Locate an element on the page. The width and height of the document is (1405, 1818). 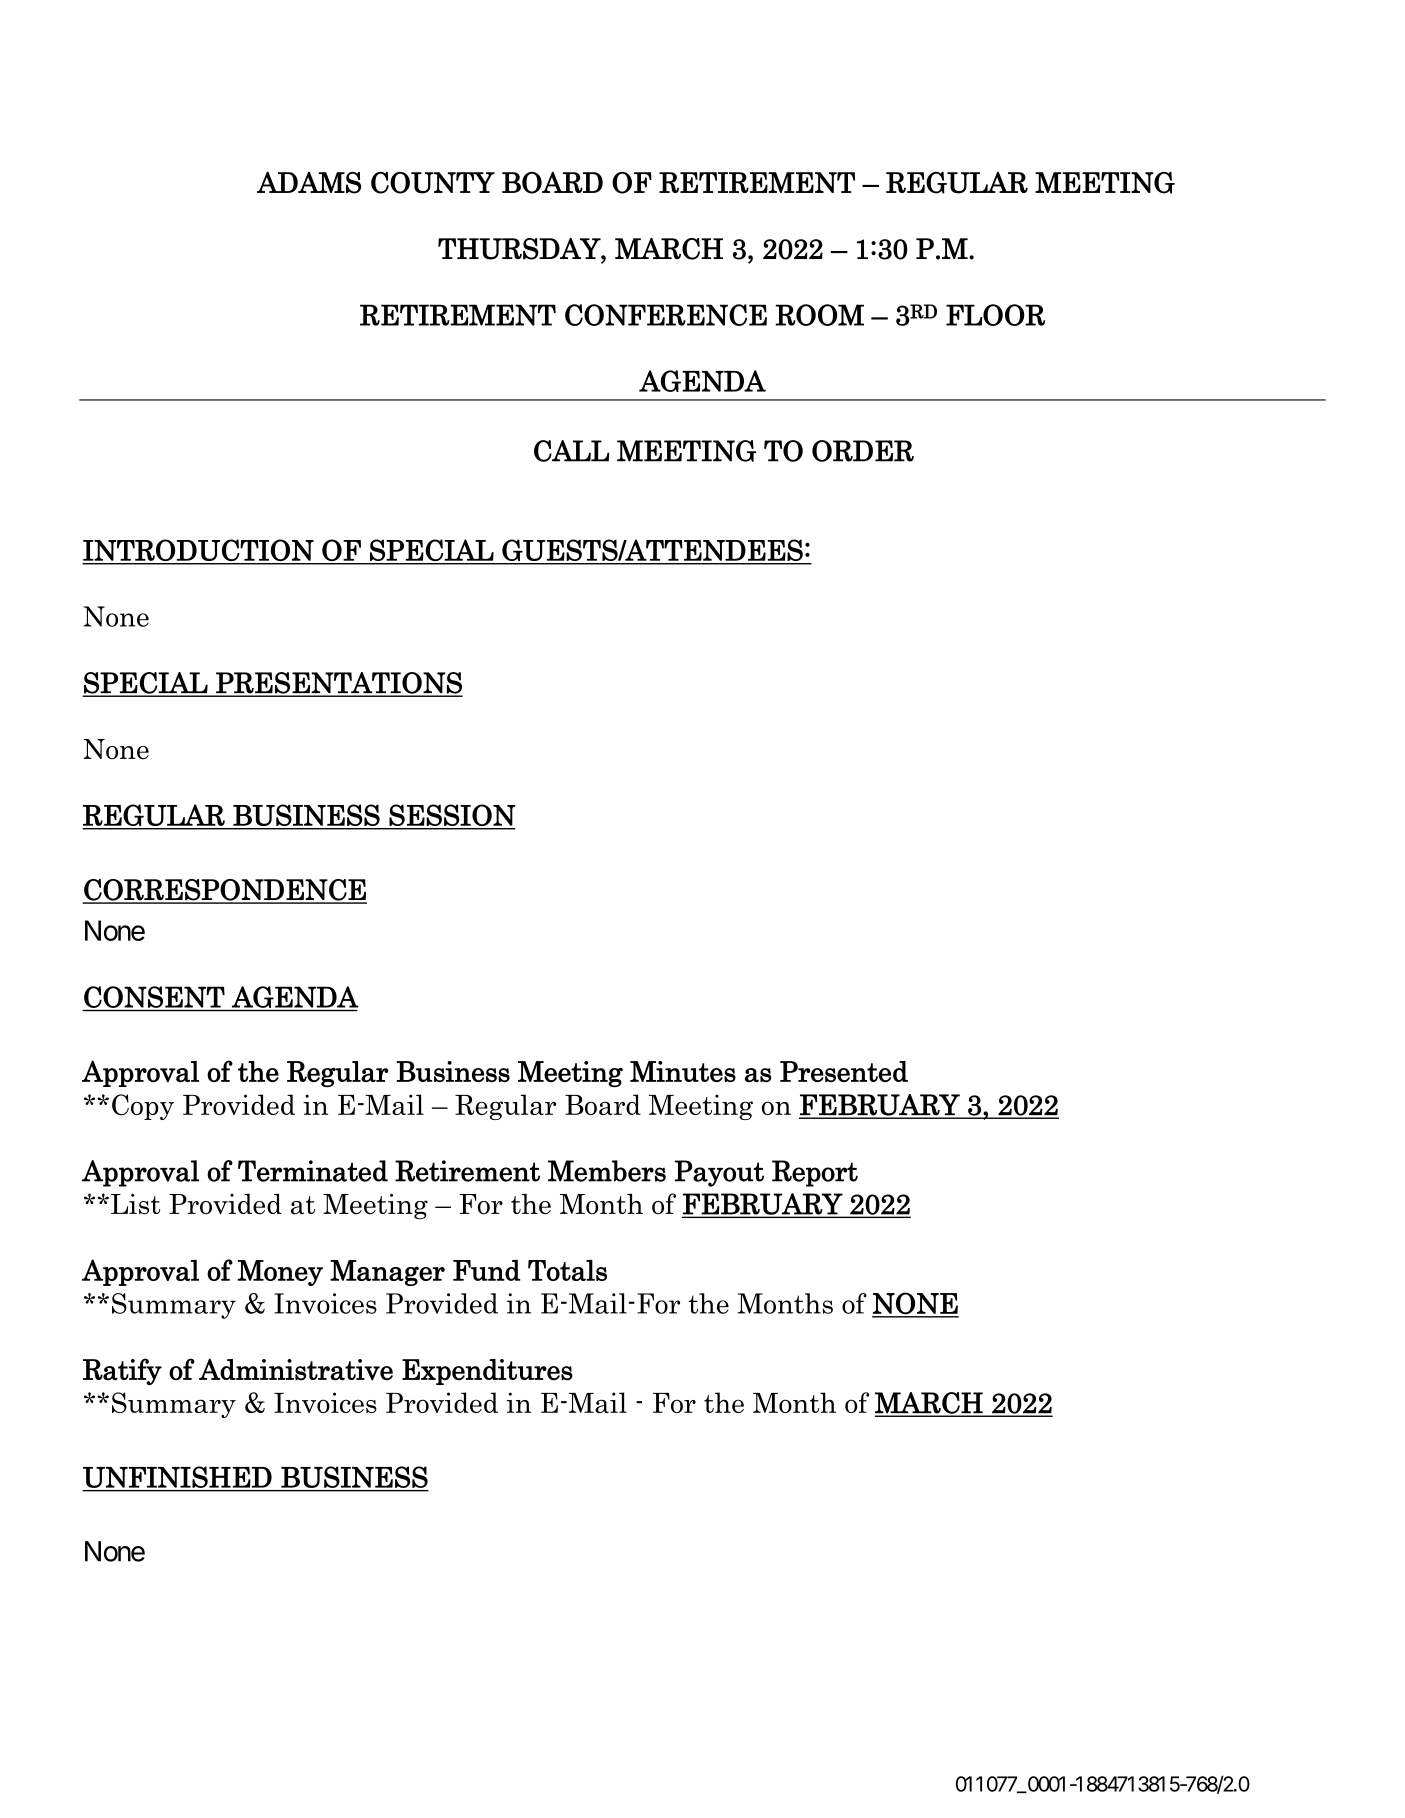
CONSENT is located at coordinates (154, 997).
